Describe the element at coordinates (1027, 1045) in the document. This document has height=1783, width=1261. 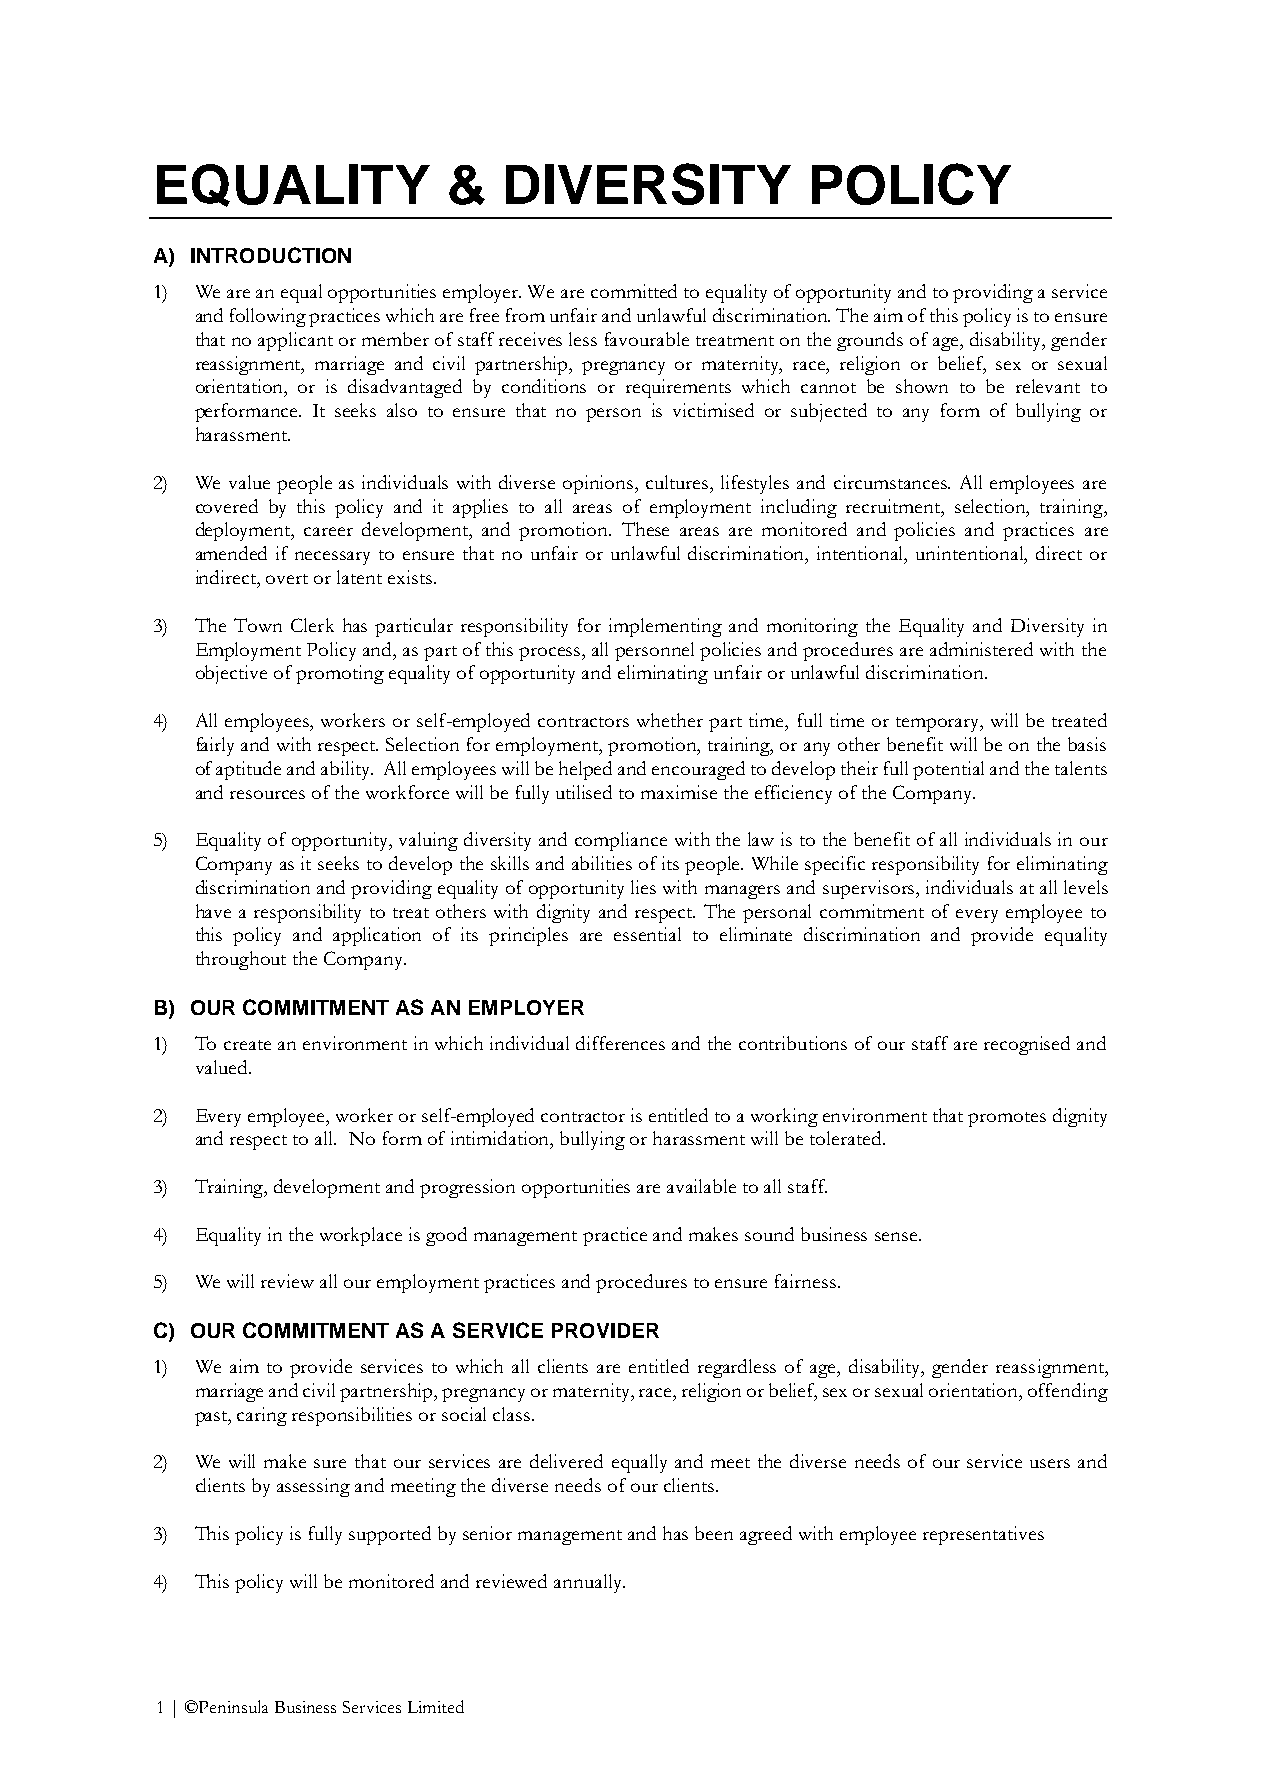
I see `recognised` at that location.
